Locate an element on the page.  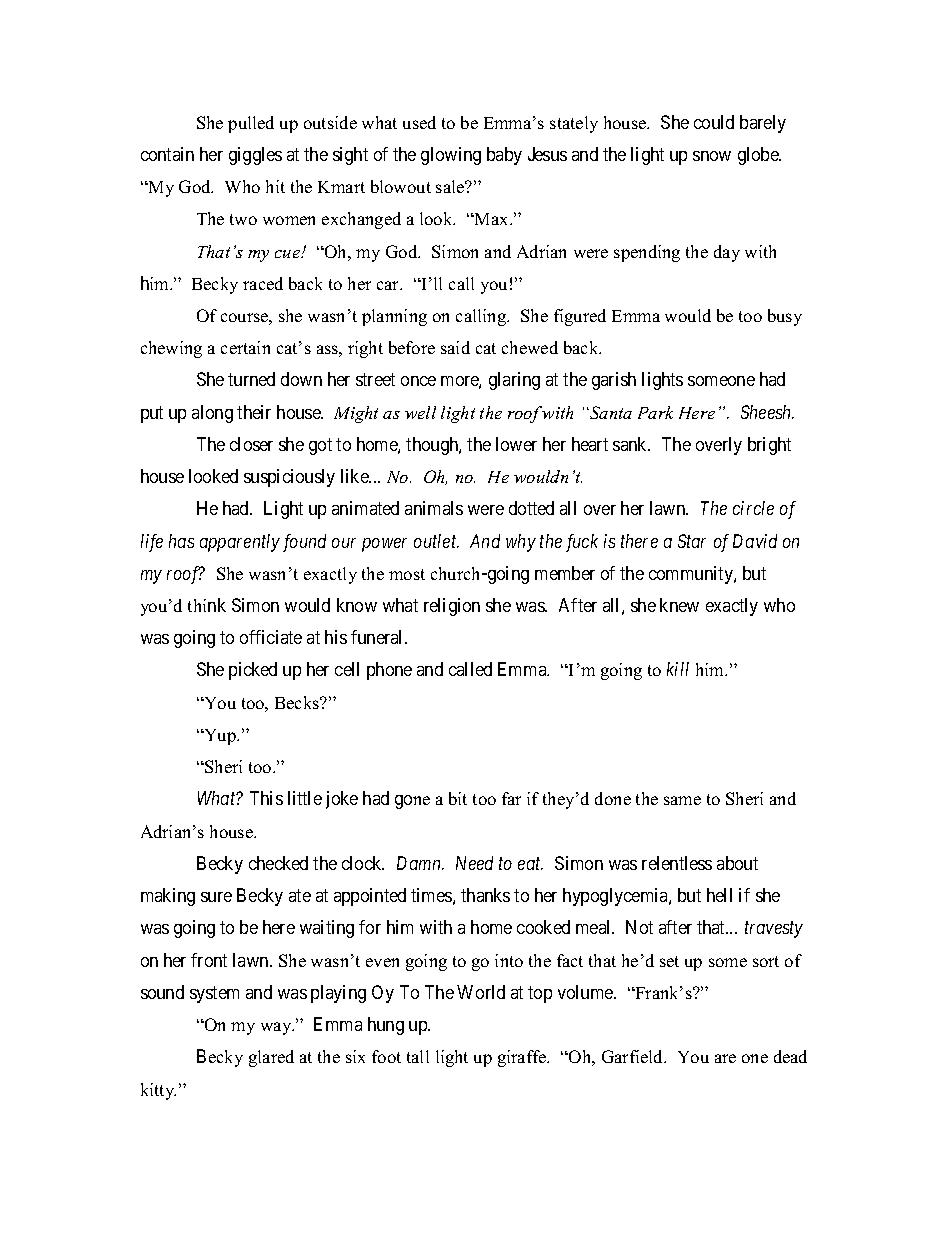
religion is located at coordinates (452, 607).
